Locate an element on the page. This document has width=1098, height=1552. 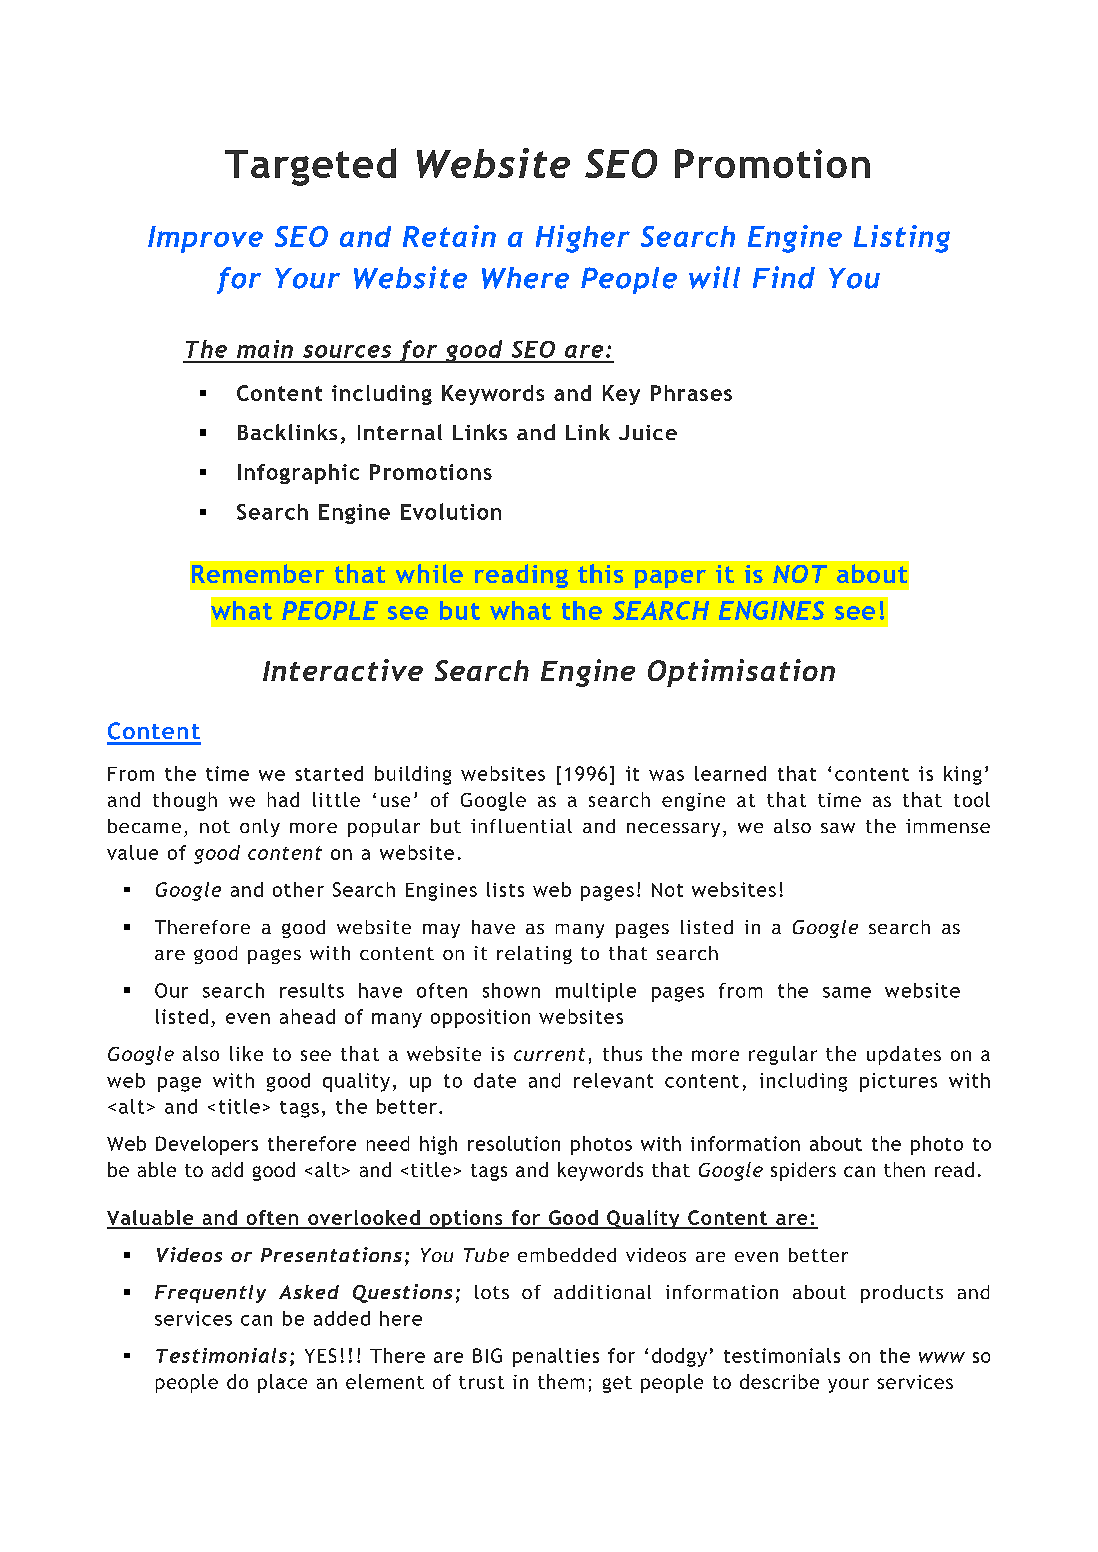
Retain is located at coordinates (449, 236).
